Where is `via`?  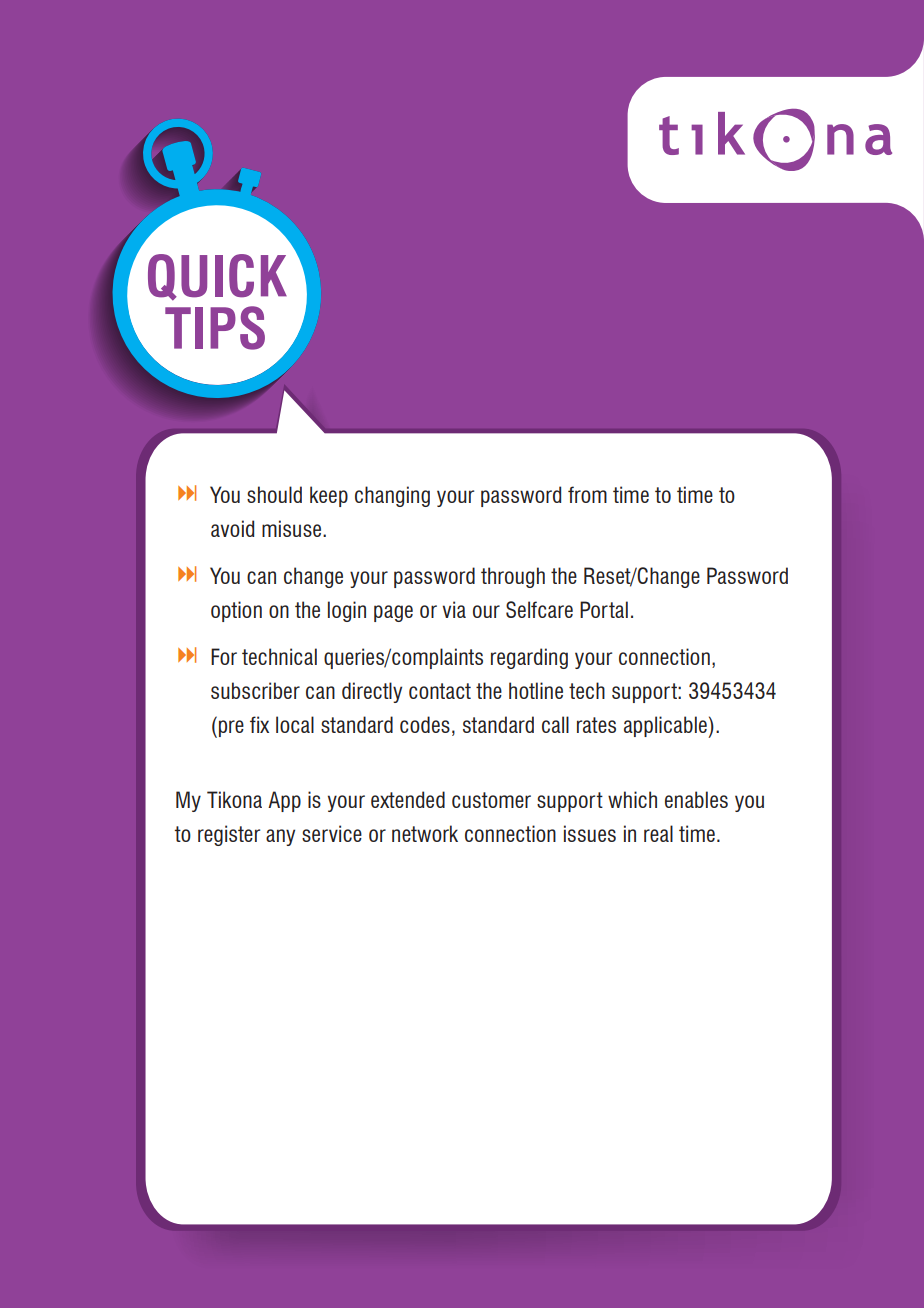 via is located at coordinates (454, 609).
